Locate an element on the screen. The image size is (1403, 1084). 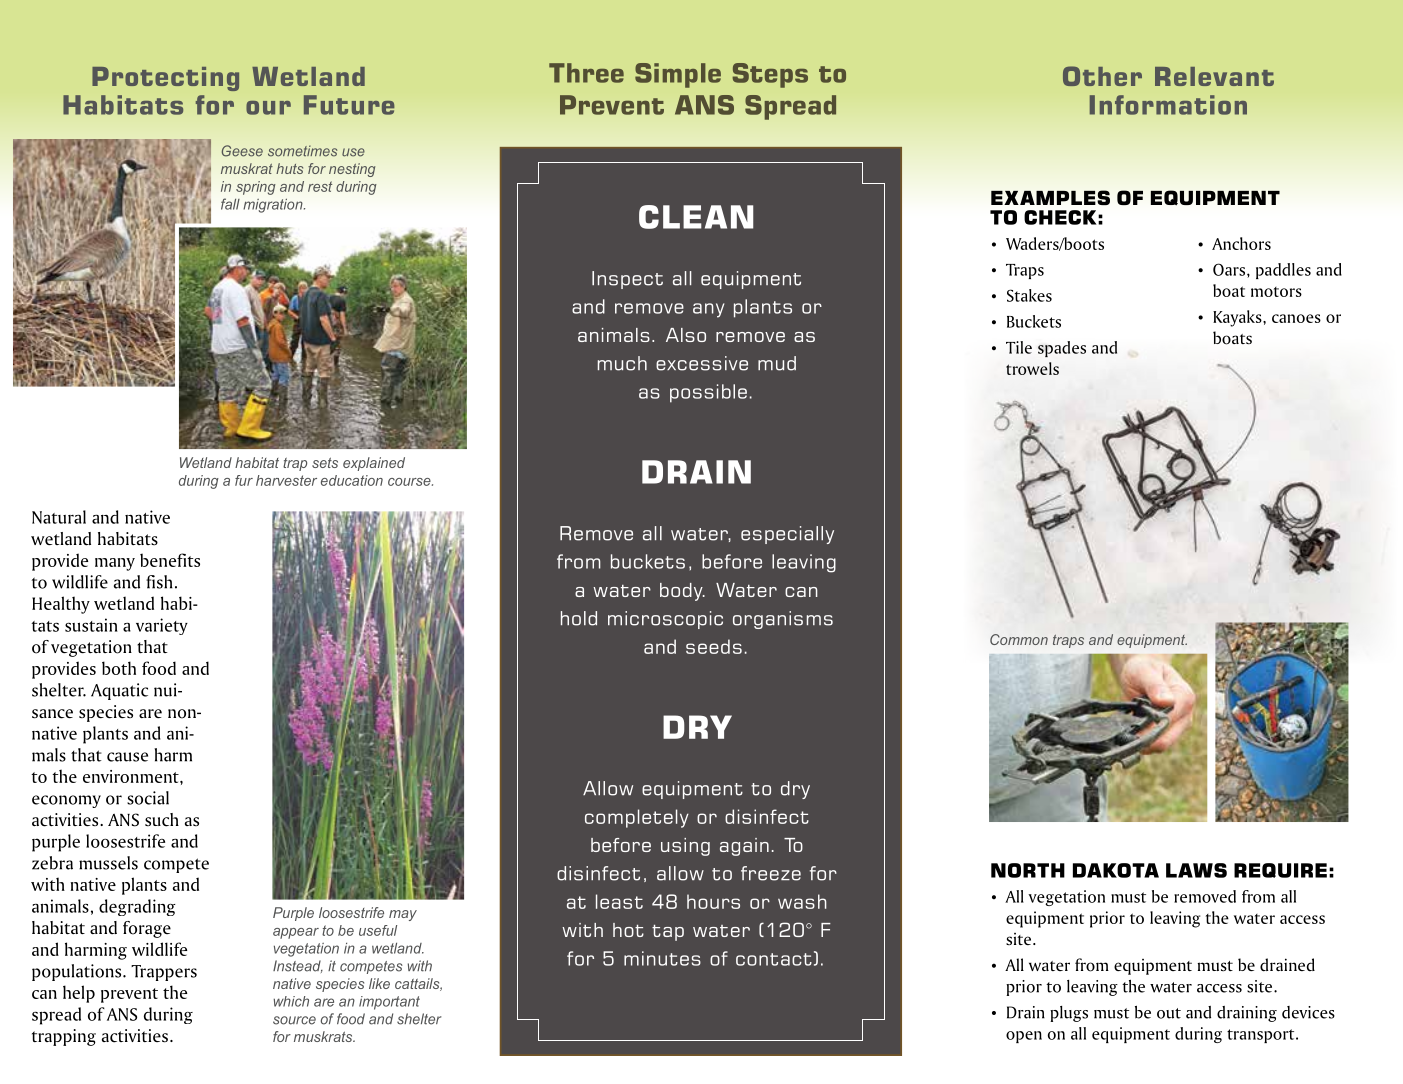
which is located at coordinates (291, 1001).
